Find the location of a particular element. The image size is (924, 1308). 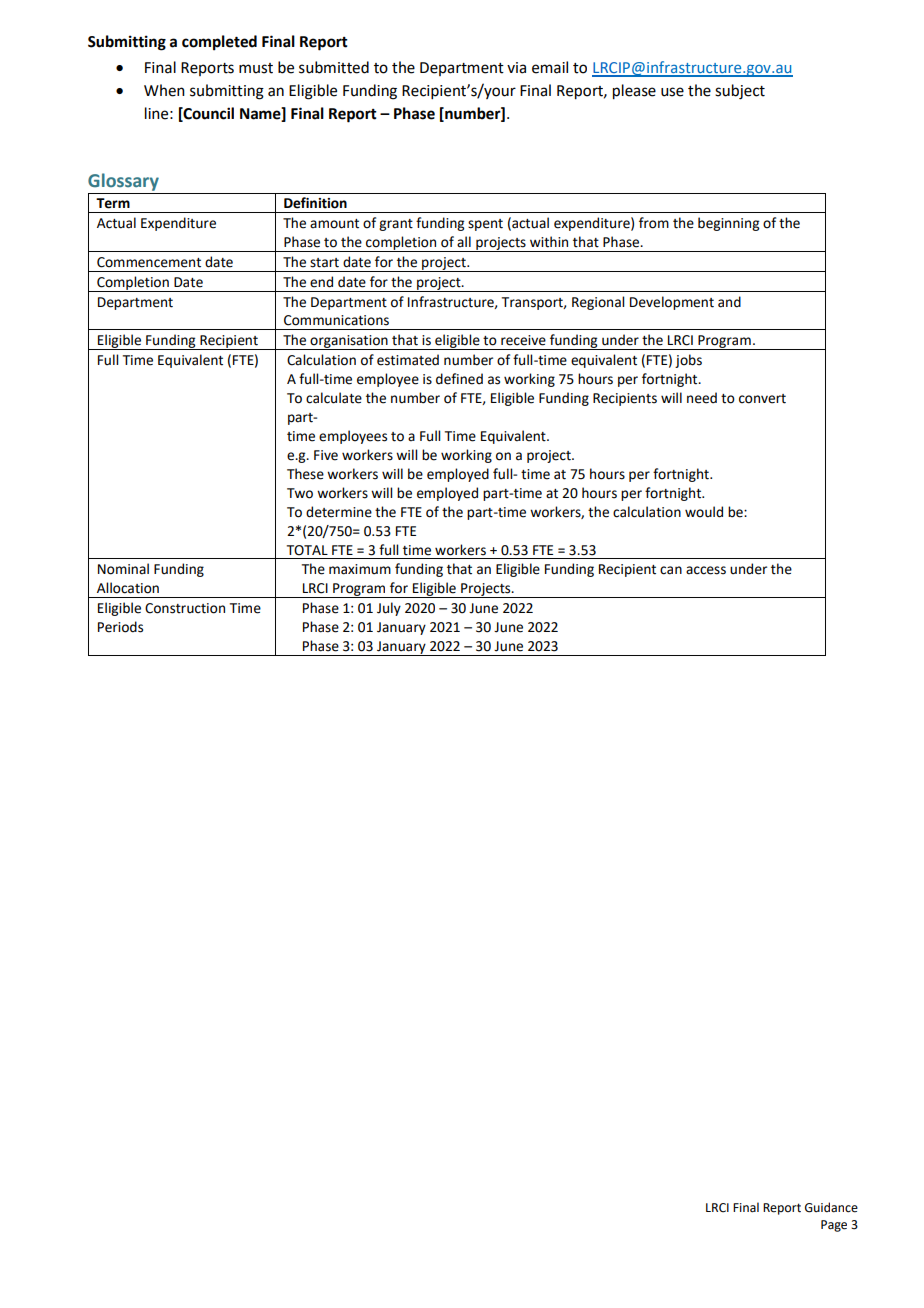

Periods is located at coordinates (120, 627).
